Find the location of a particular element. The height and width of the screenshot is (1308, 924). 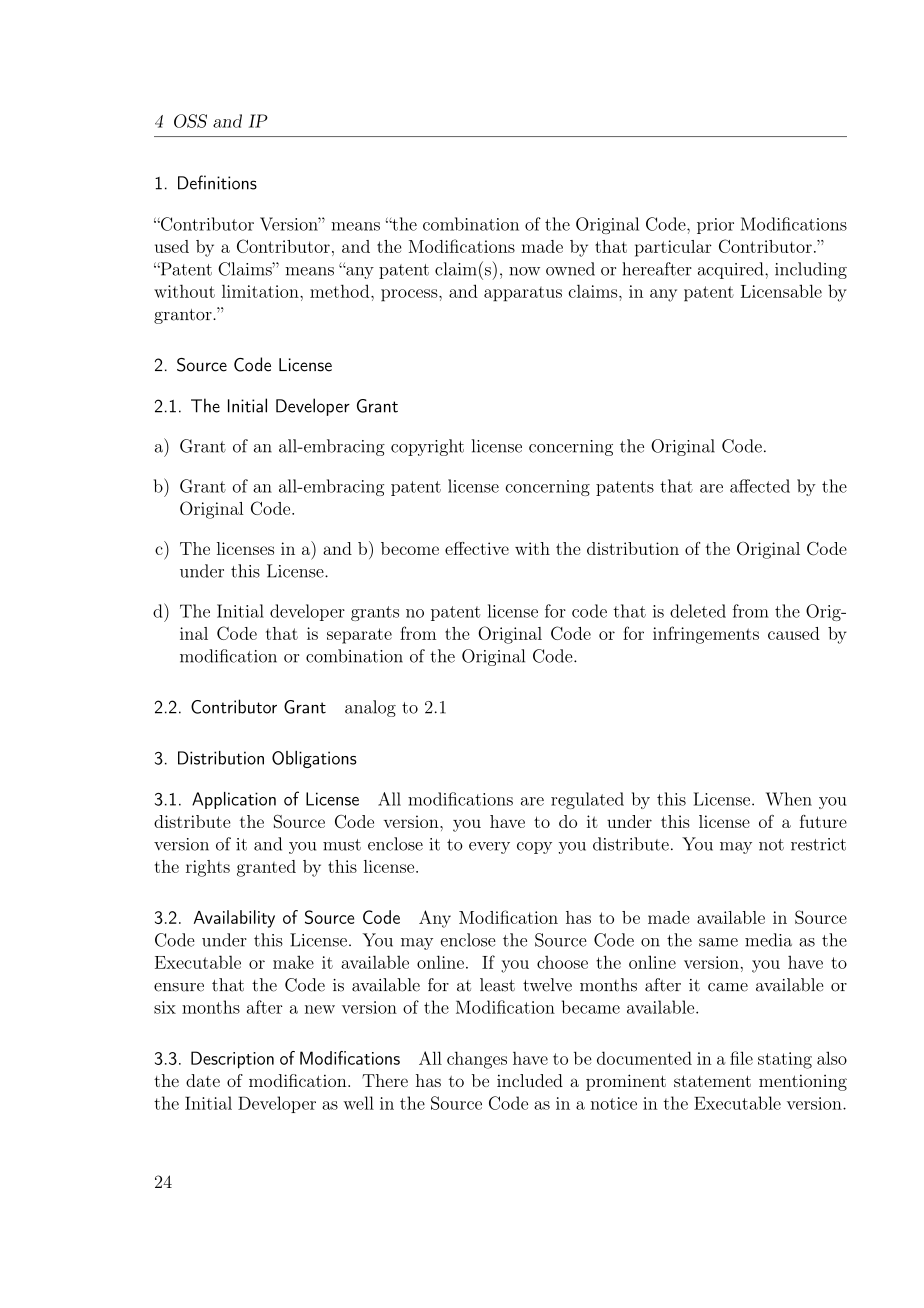

limitation is located at coordinates (261, 291).
